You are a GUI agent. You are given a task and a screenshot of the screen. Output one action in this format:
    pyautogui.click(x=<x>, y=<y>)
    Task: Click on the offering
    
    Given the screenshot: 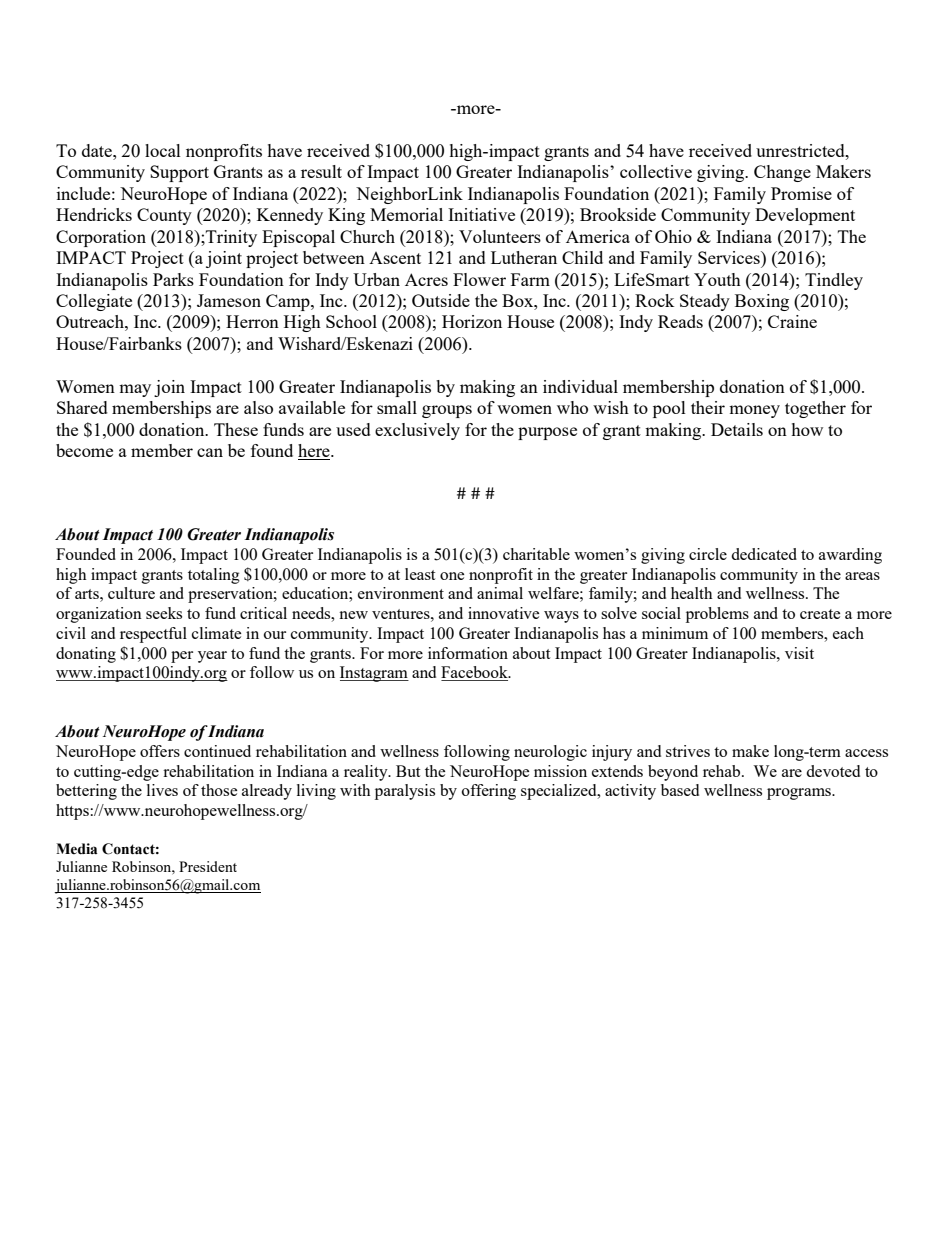 What is the action you would take?
    pyautogui.click(x=489, y=792)
